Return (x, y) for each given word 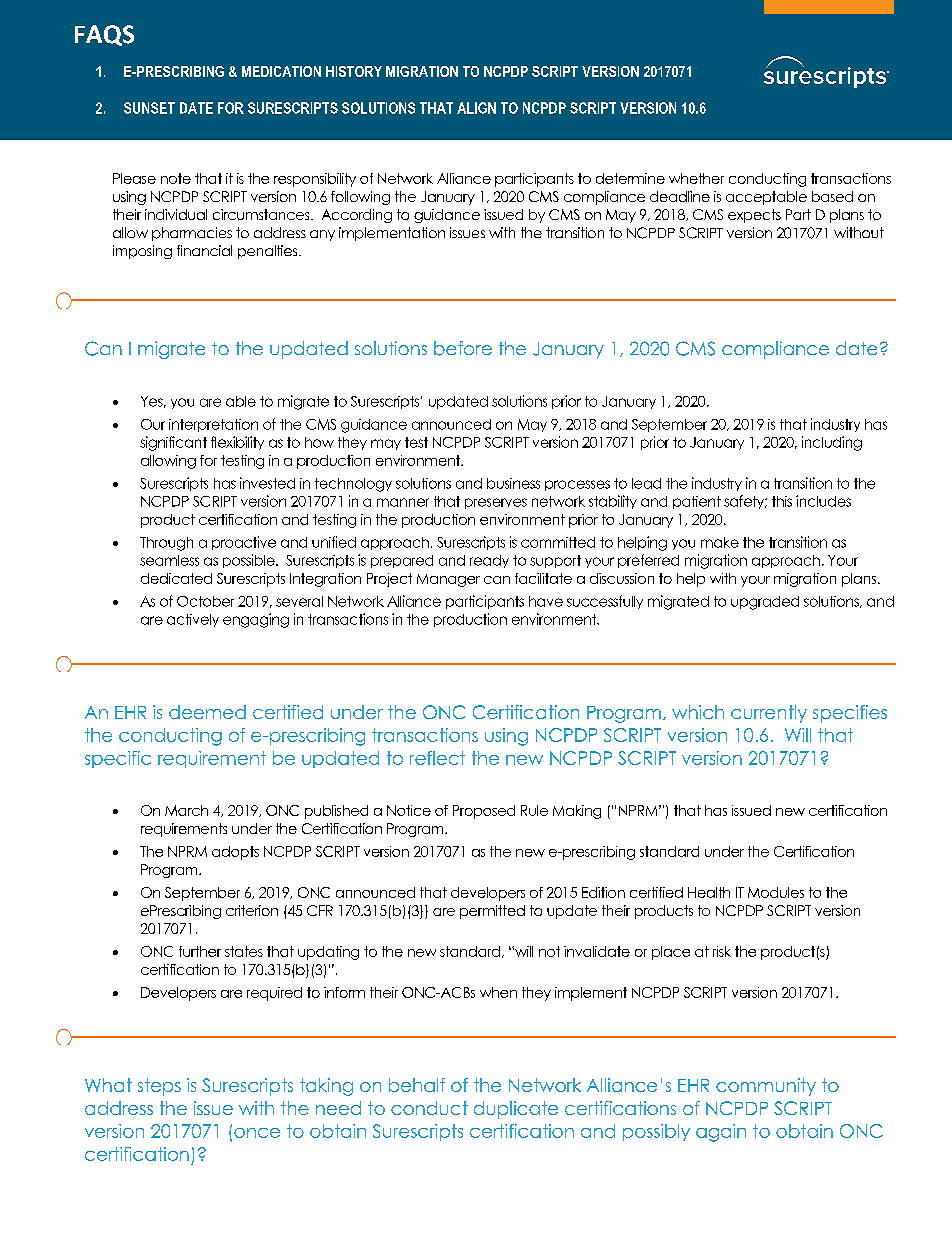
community (766, 1087)
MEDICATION (281, 71)
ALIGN (476, 108)
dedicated (176, 578)
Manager (448, 580)
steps (159, 1087)
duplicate (516, 1110)
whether (696, 178)
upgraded (765, 603)
